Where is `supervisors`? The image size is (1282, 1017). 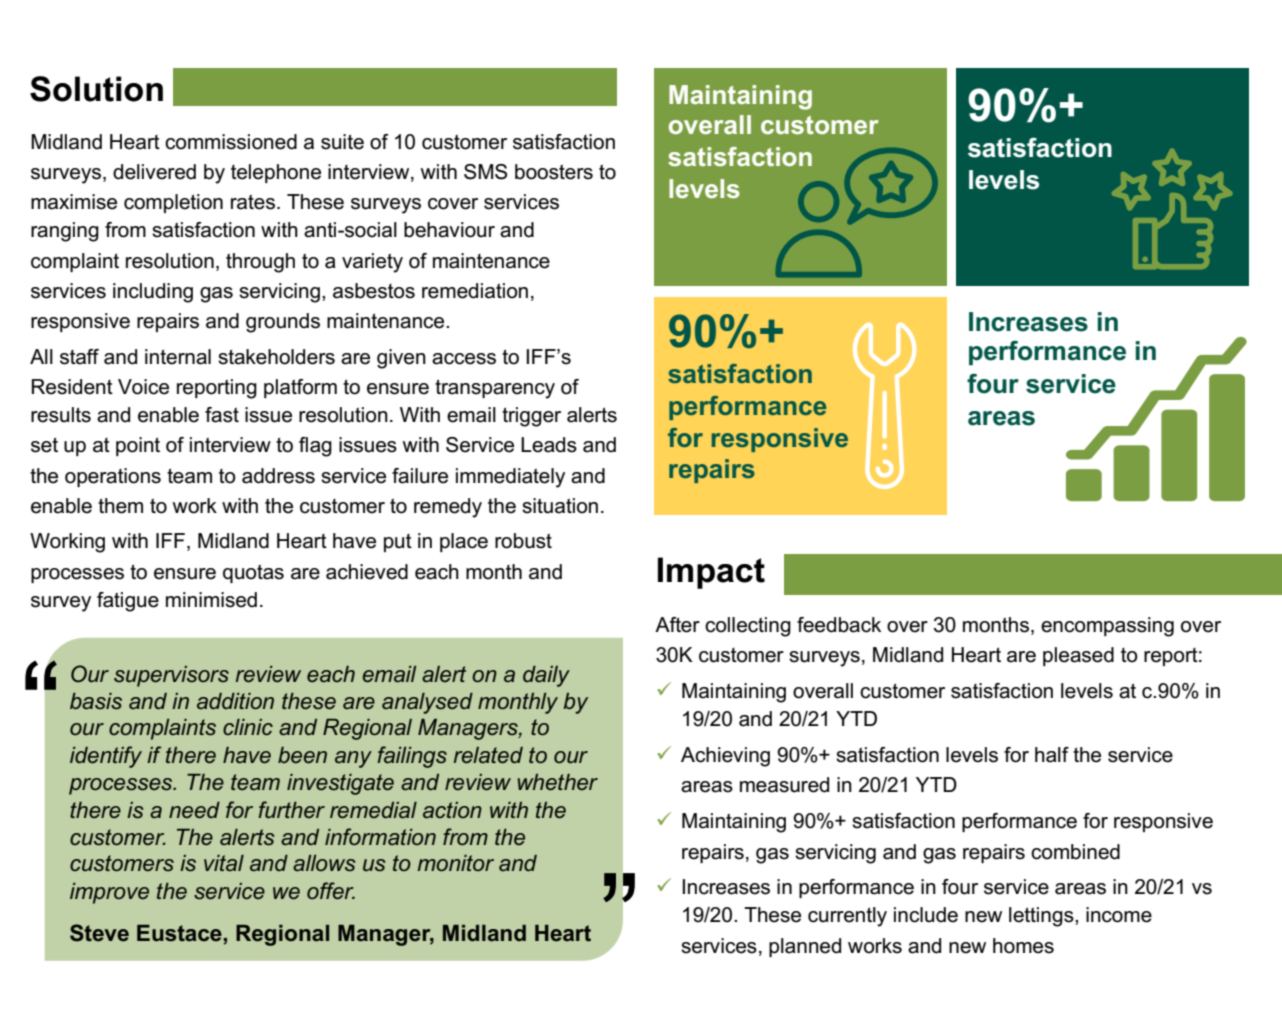 supervisors is located at coordinates (171, 676).
